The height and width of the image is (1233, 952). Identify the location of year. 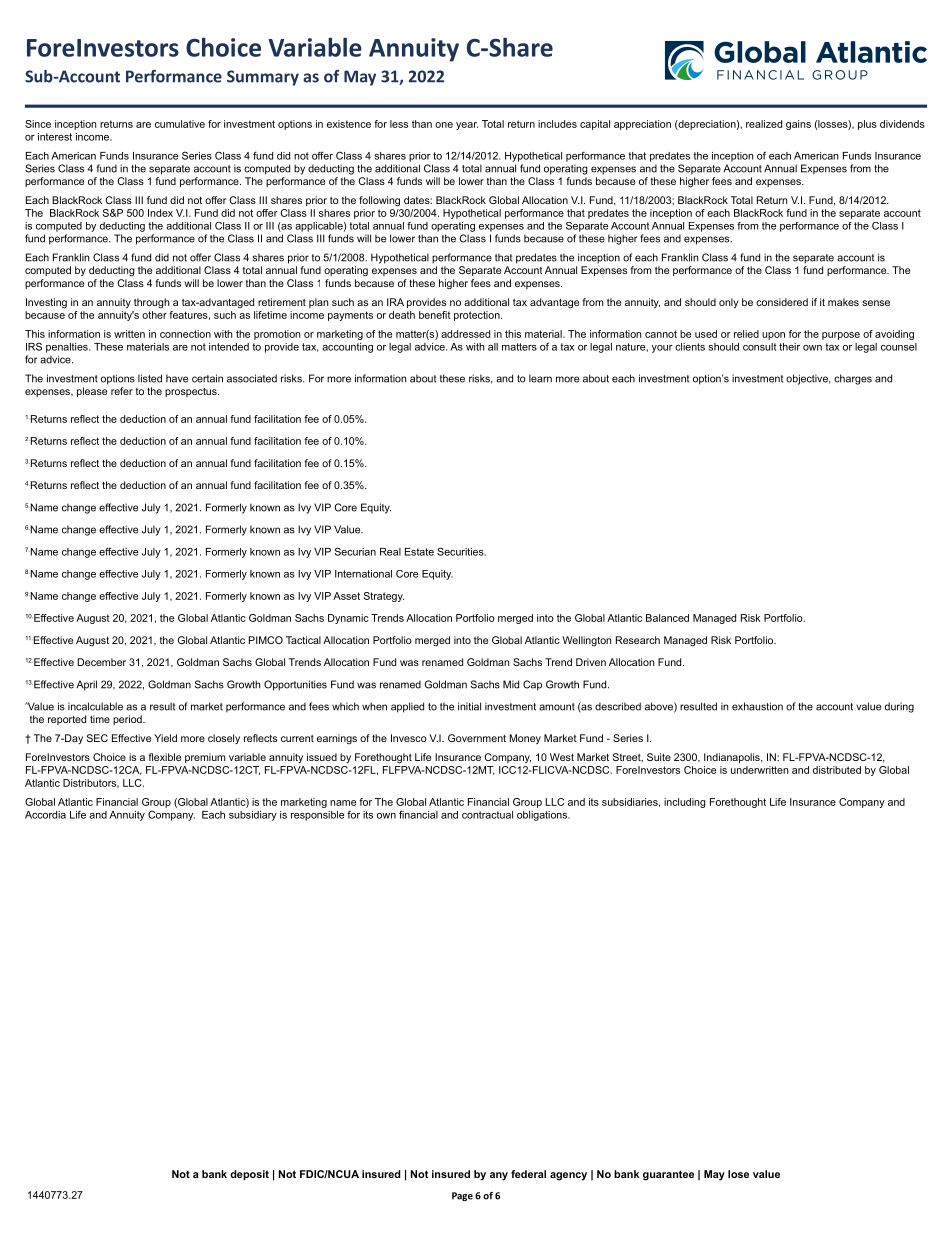
(467, 126).
